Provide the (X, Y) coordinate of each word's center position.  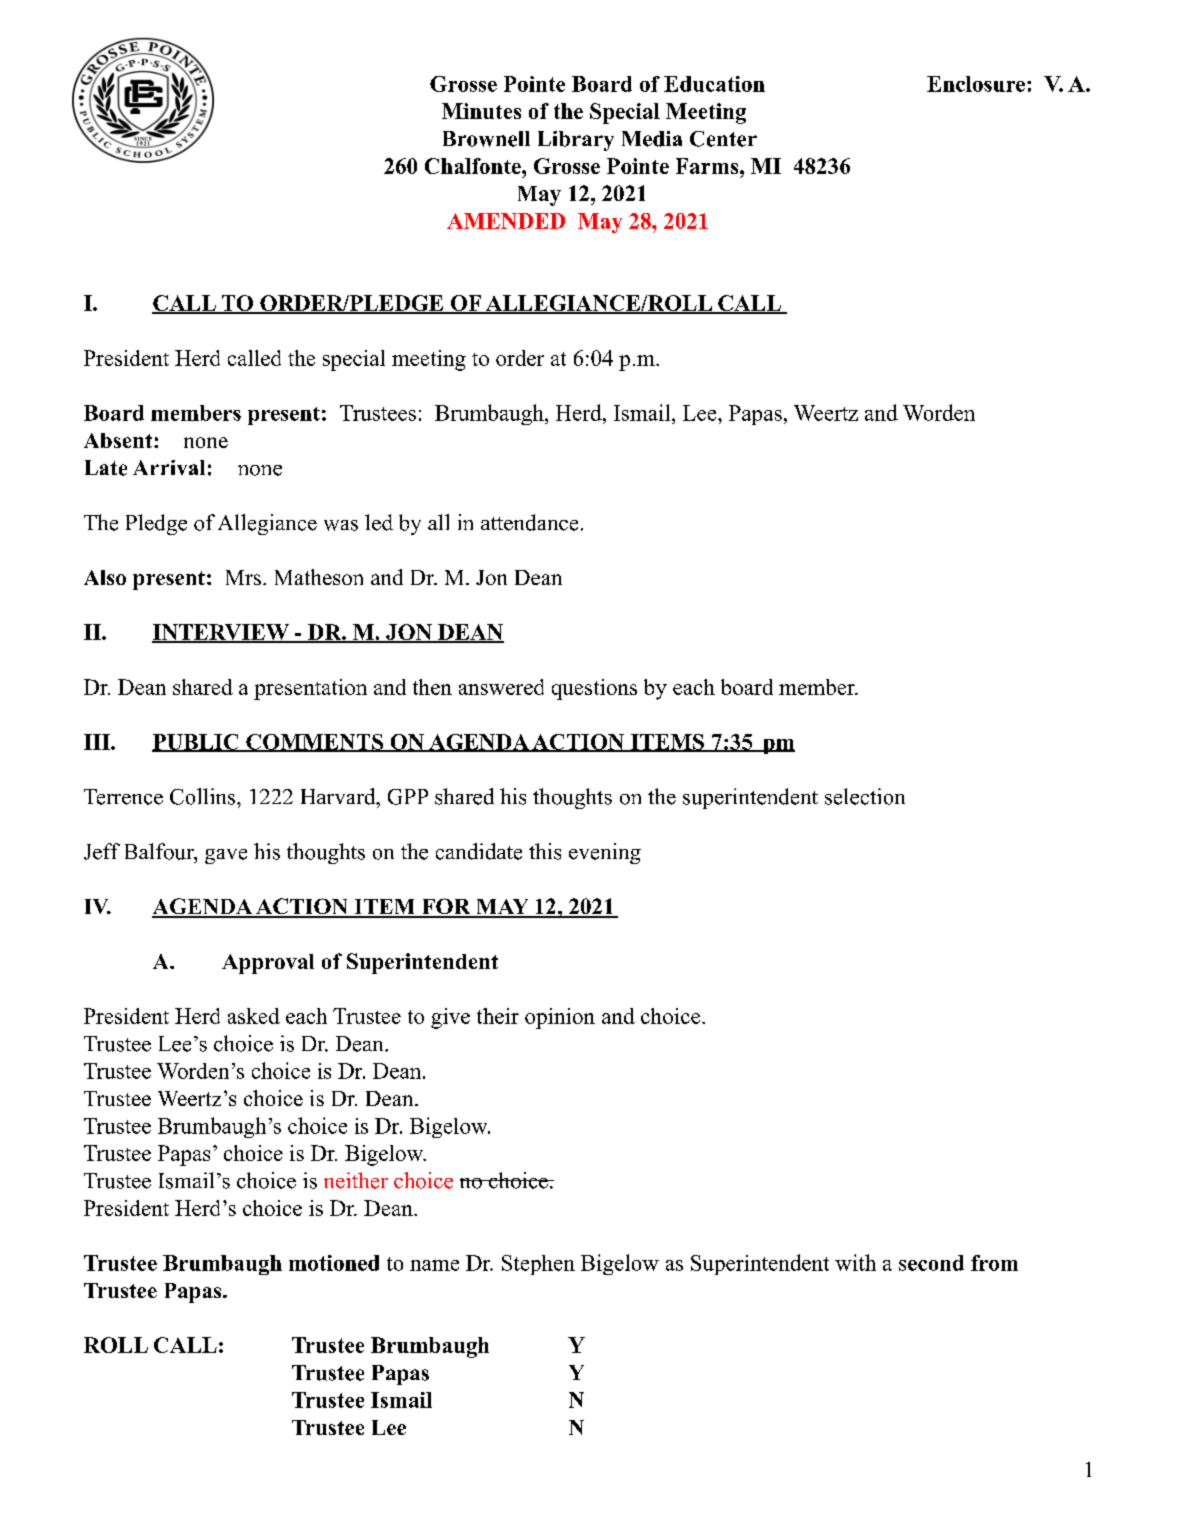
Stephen (538, 1265)
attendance (529, 522)
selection (865, 796)
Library (576, 141)
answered (501, 687)
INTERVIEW (221, 633)
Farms (708, 166)
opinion (560, 1018)
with (855, 1262)
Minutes (481, 111)
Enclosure (976, 84)
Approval (268, 964)
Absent (119, 440)
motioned (334, 1263)
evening (605, 853)
